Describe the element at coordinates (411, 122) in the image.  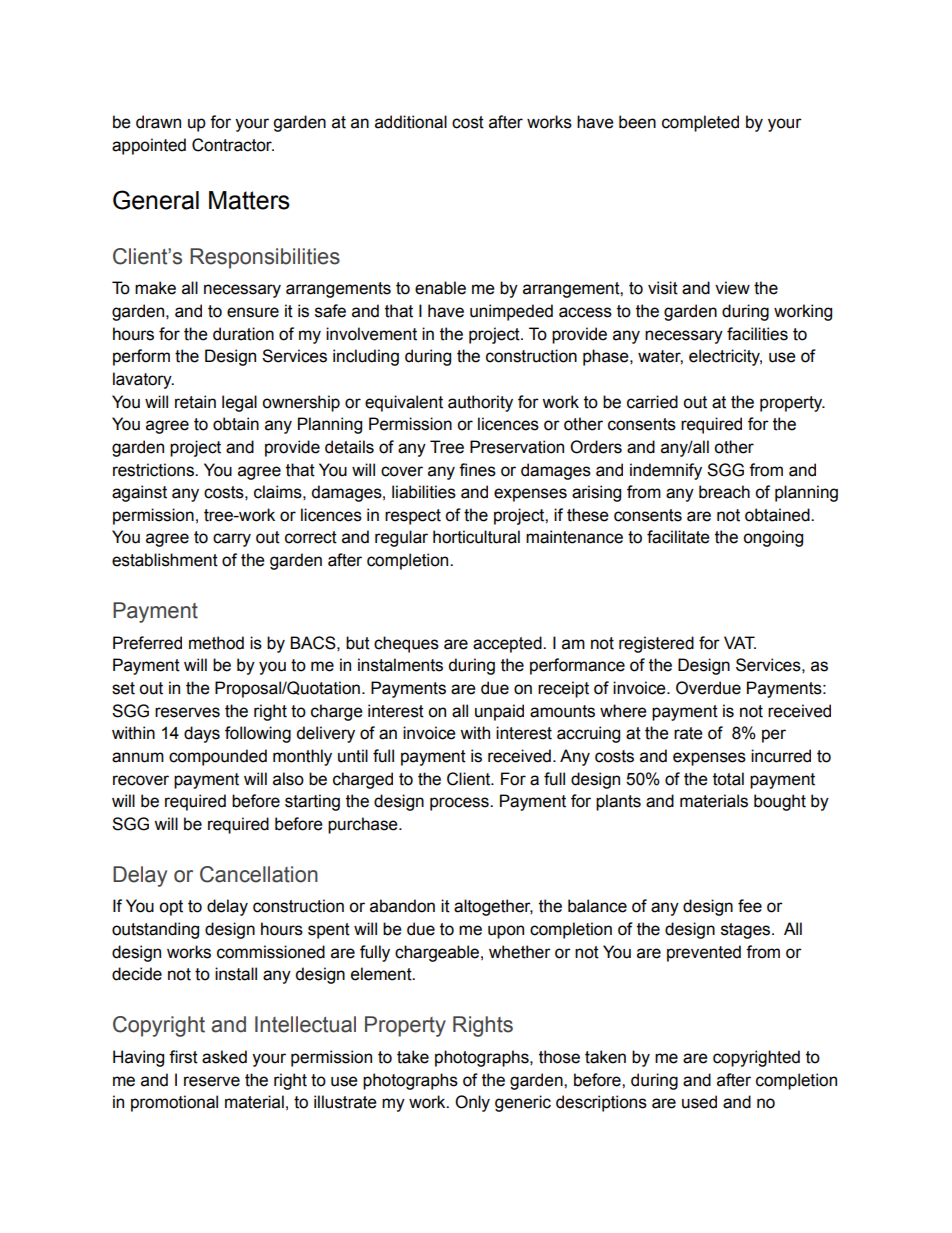
I see `additional` at that location.
